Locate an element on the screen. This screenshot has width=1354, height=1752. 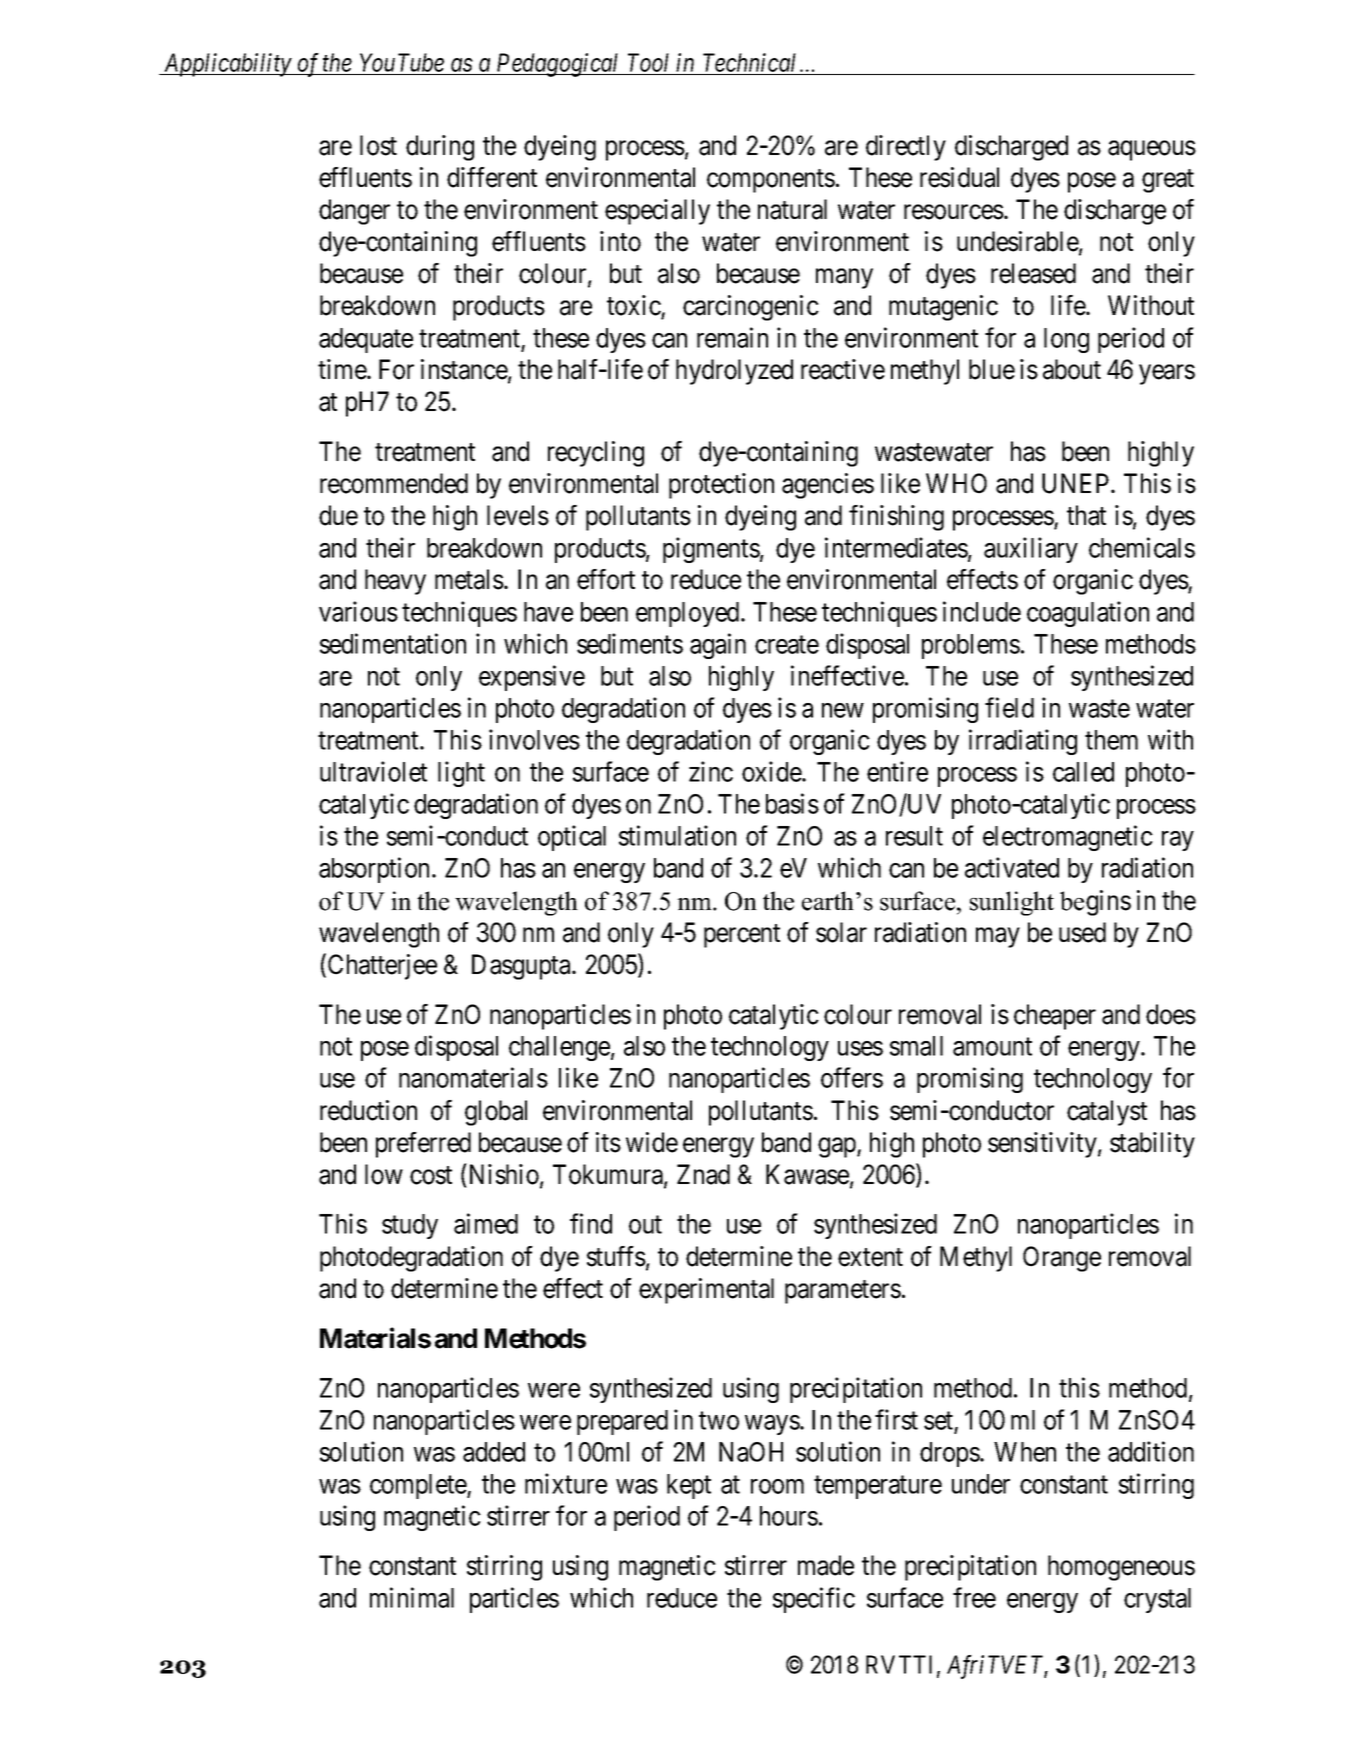
minimal is located at coordinates (412, 1597).
